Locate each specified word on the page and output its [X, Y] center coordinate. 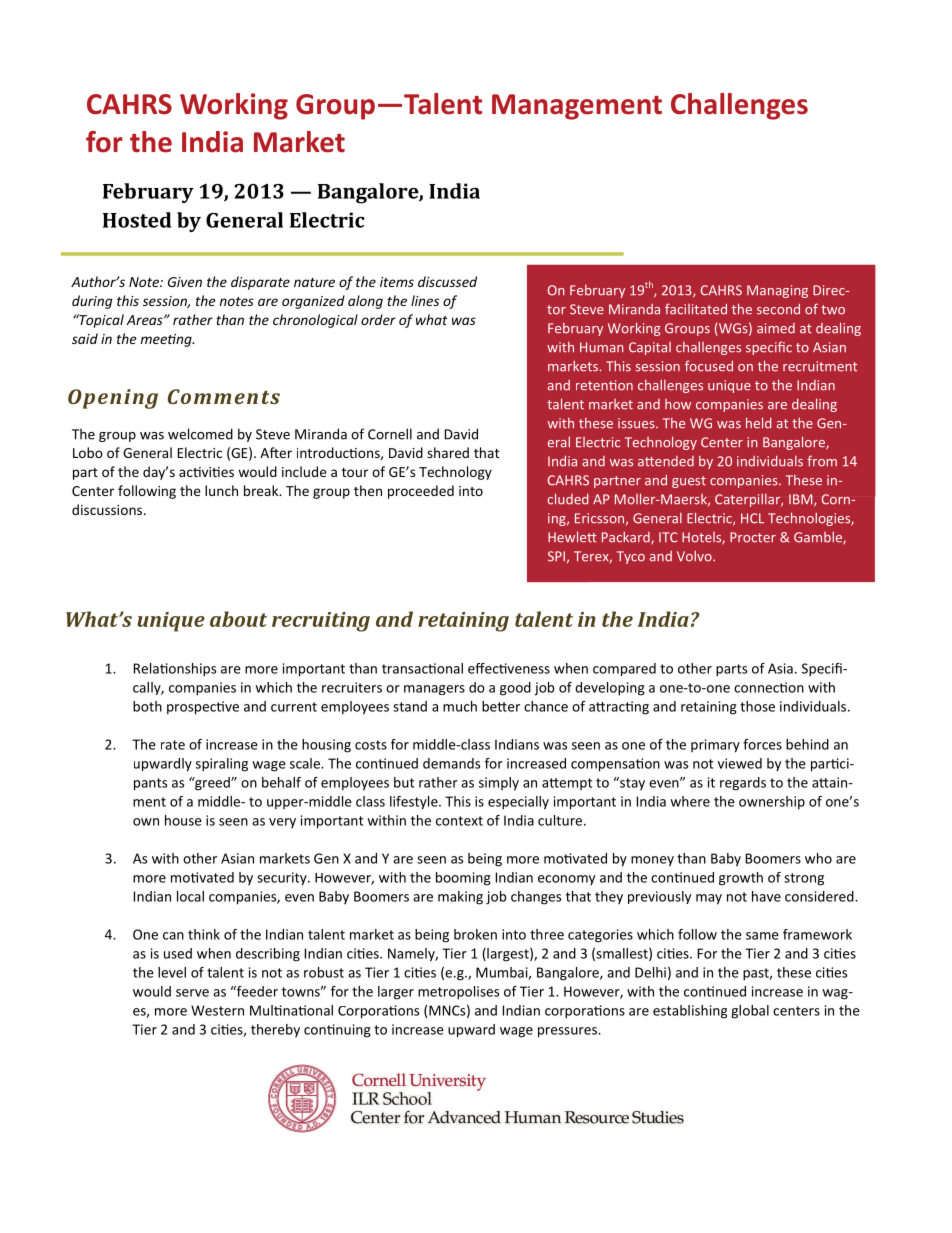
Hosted [137, 220]
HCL [752, 518]
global [750, 1012]
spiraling [222, 765]
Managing [777, 291]
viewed [740, 763]
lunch [221, 490]
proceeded [421, 492]
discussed [447, 281]
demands [451, 763]
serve [192, 993]
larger [396, 993]
